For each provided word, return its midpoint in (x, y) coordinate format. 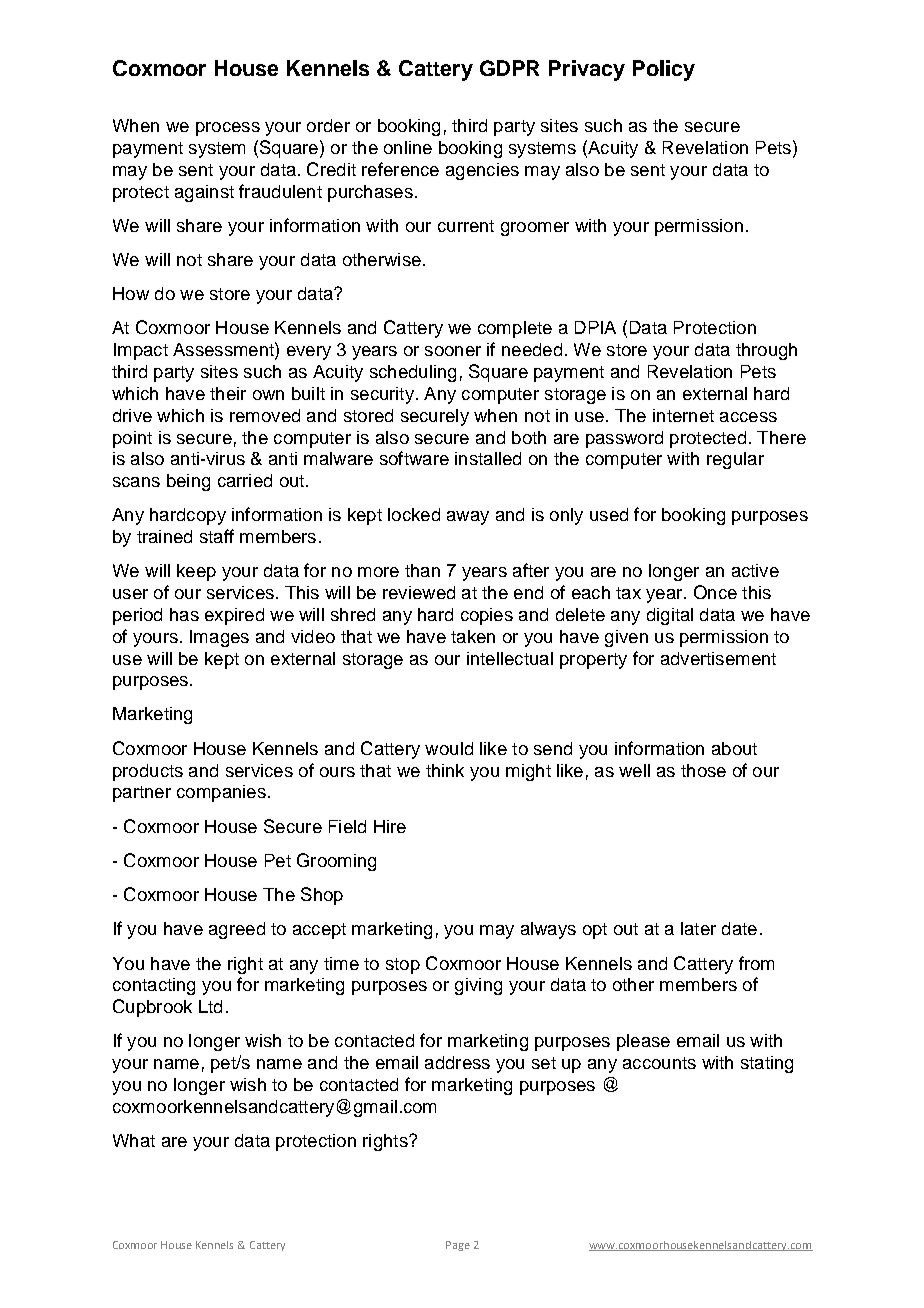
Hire (390, 826)
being (188, 482)
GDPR (509, 68)
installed (488, 458)
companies (221, 793)
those (703, 770)
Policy (664, 70)
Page (458, 1246)
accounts (659, 1063)
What (134, 1140)
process (228, 129)
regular (735, 460)
